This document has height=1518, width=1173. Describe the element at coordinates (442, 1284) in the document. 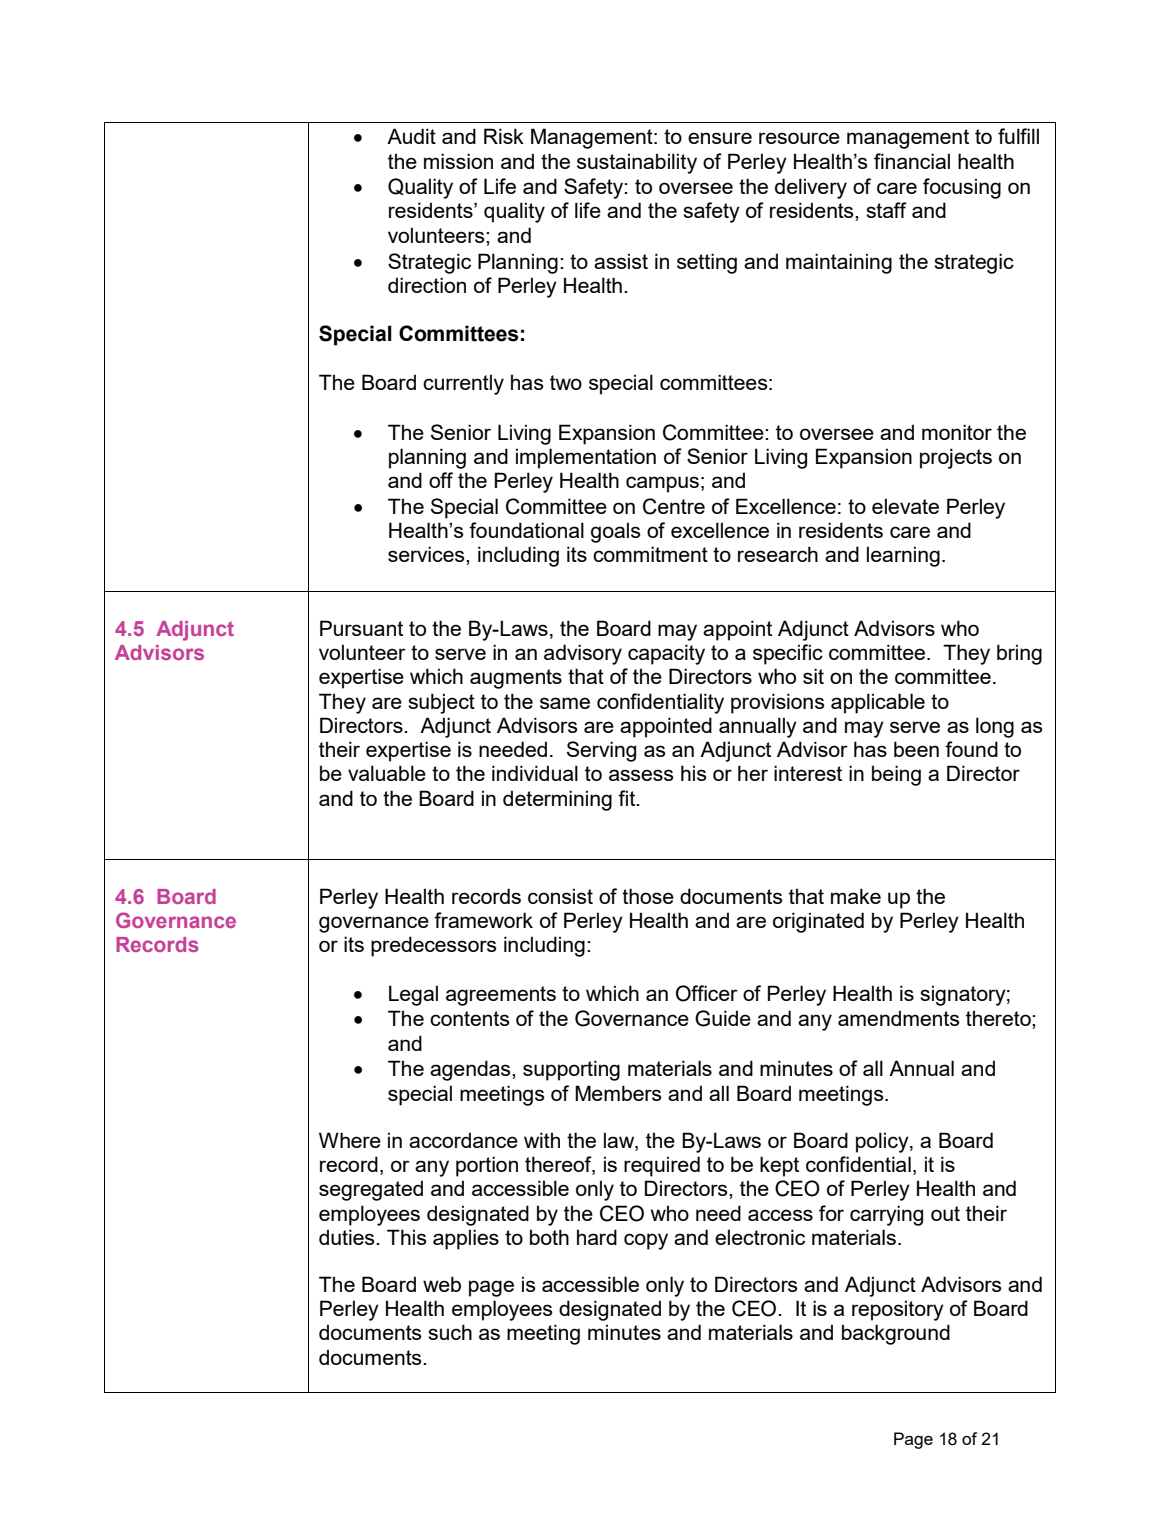

I see `web` at that location.
